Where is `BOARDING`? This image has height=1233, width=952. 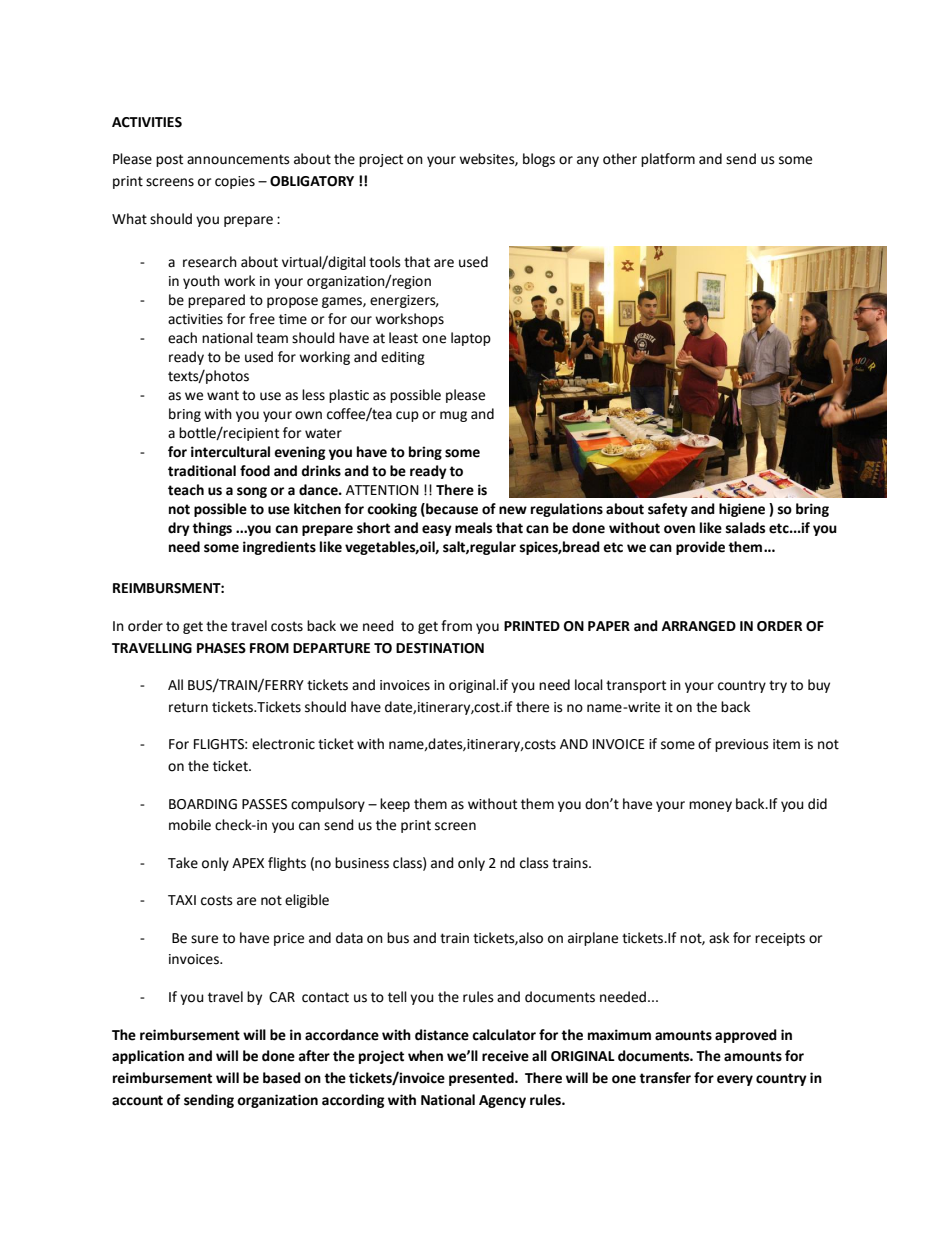 BOARDING is located at coordinates (203, 804).
